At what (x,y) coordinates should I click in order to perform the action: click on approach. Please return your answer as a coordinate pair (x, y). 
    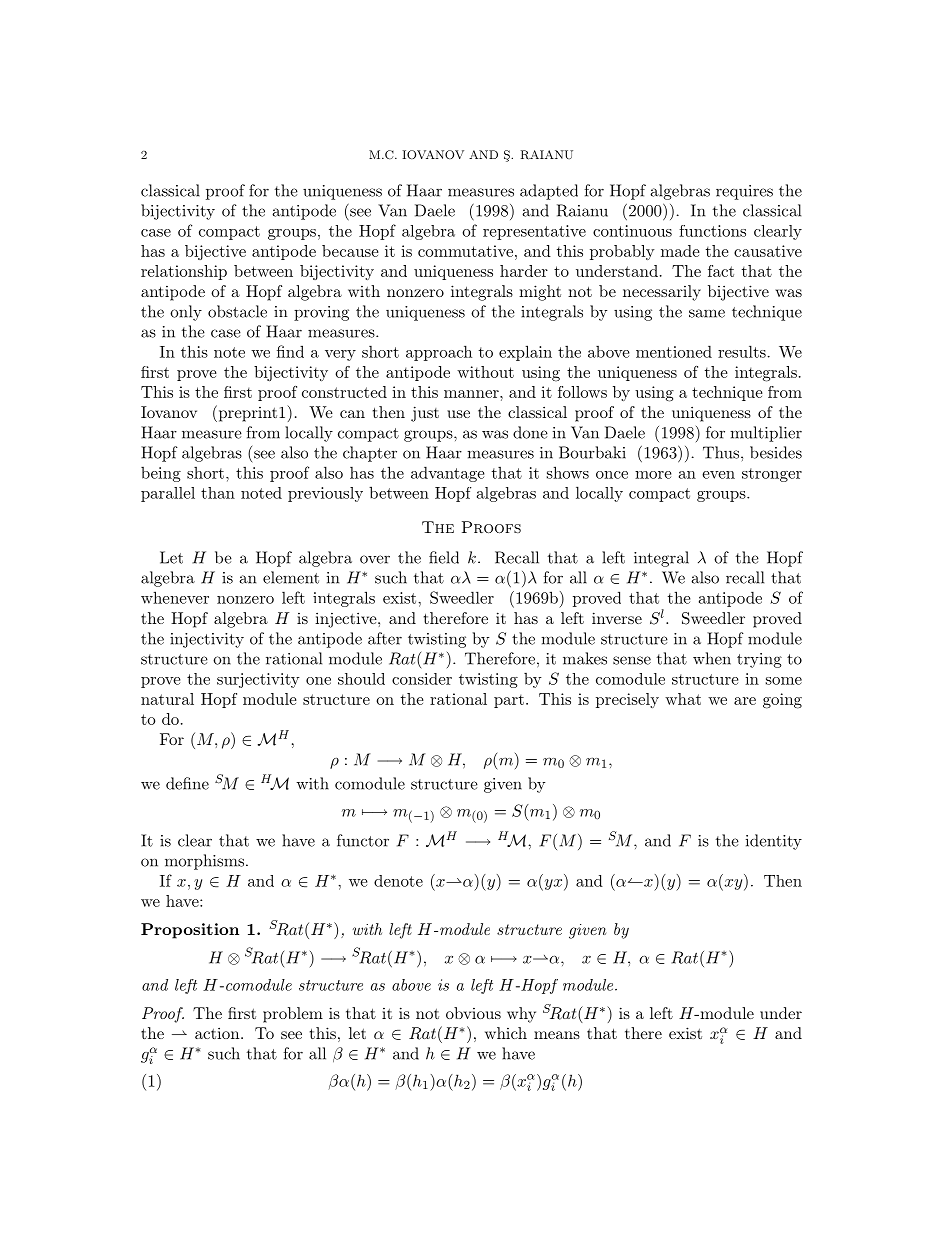
    Looking at the image, I should click on (439, 353).
